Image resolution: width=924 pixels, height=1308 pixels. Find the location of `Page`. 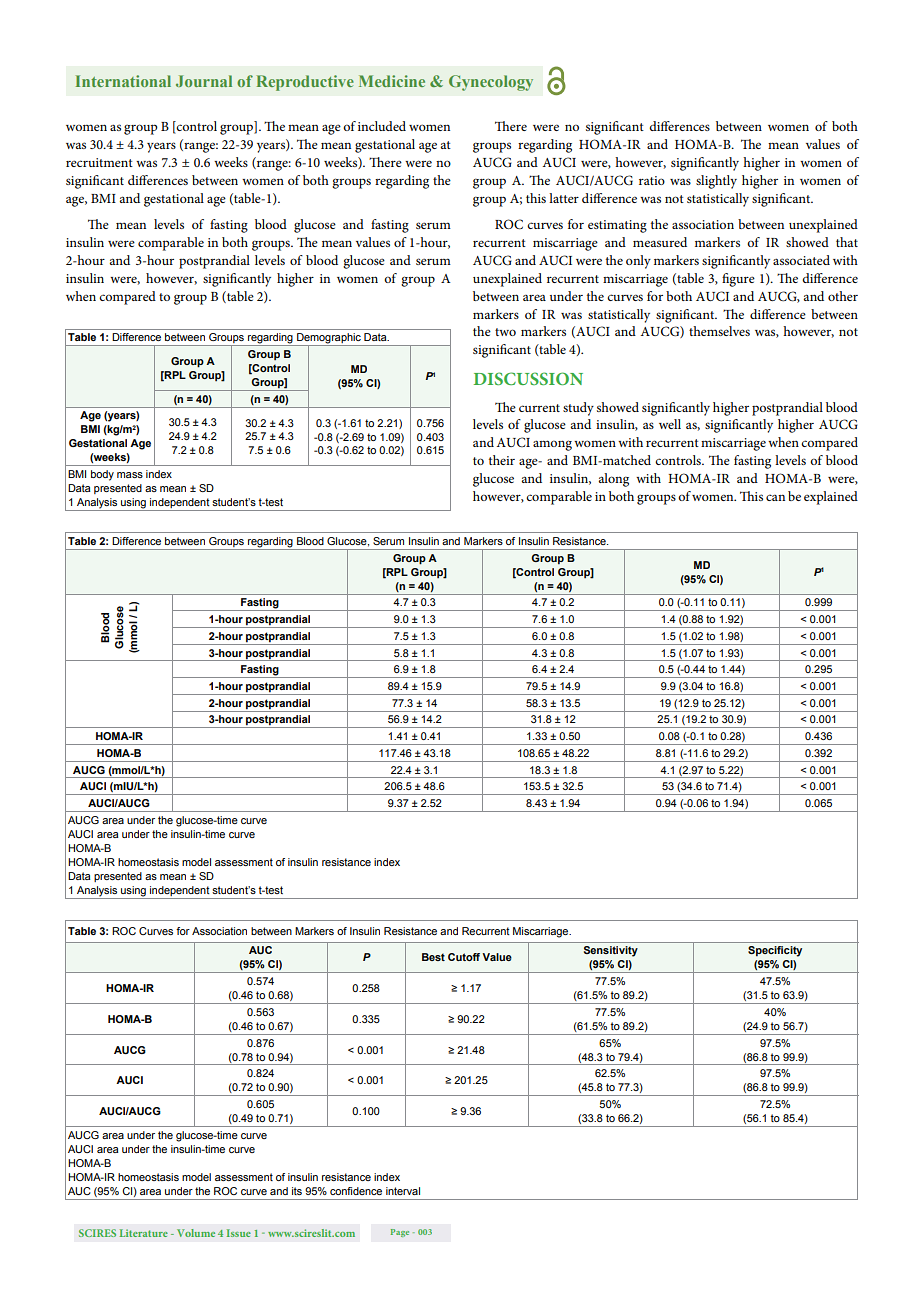

Page is located at coordinates (400, 1233).
